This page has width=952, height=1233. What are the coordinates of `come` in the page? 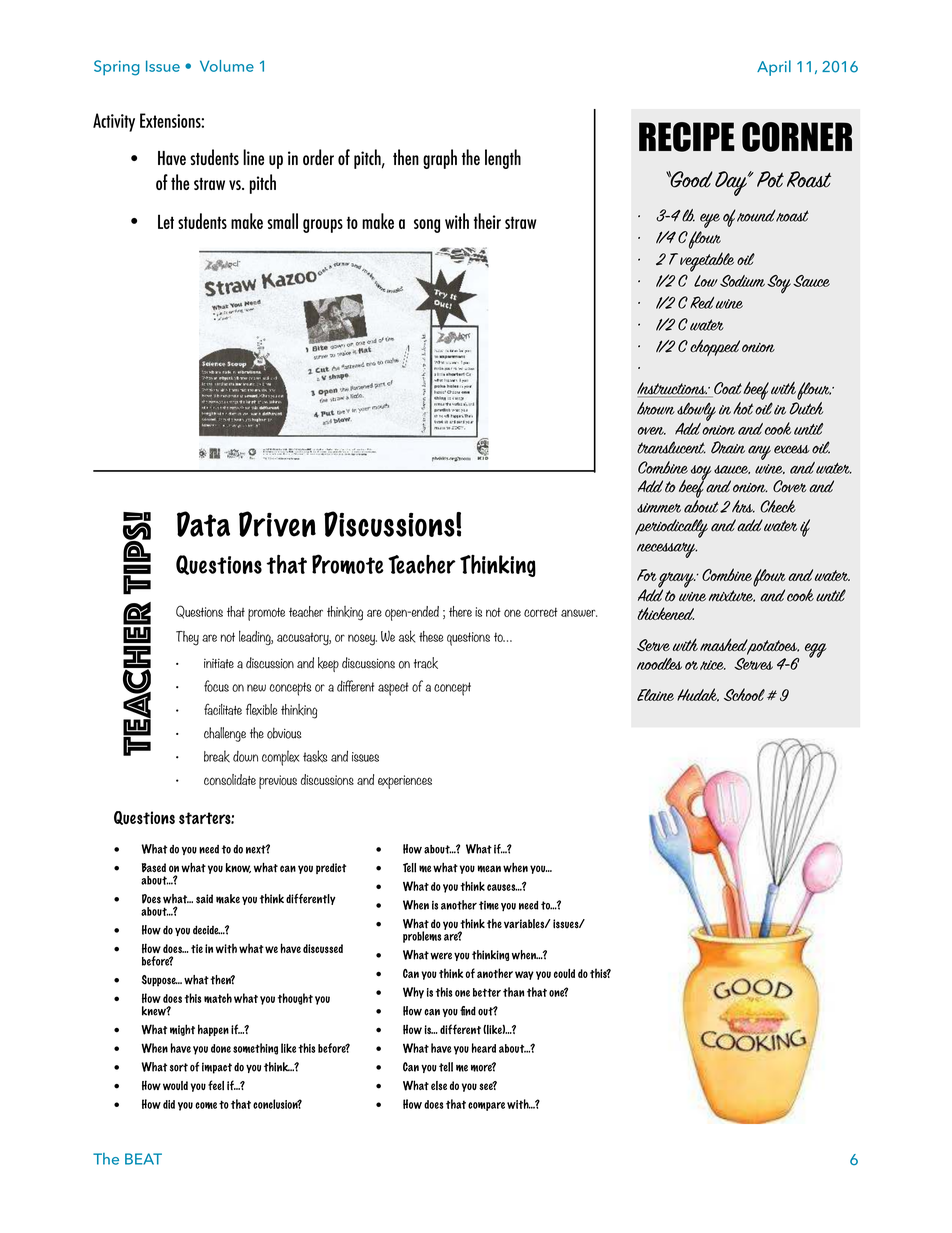 It's located at (206, 1105).
